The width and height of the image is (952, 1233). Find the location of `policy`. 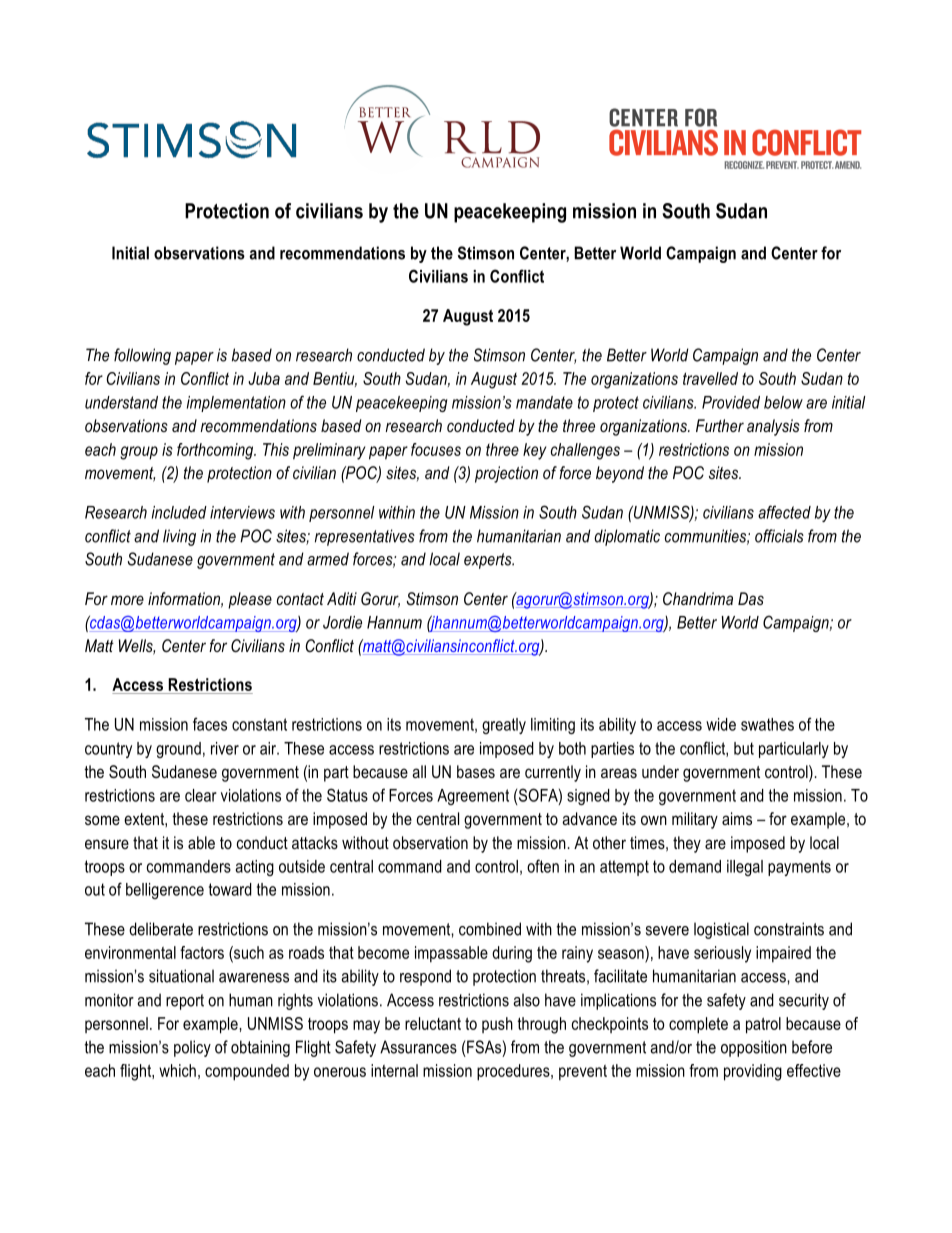

policy is located at coordinates (192, 1048).
